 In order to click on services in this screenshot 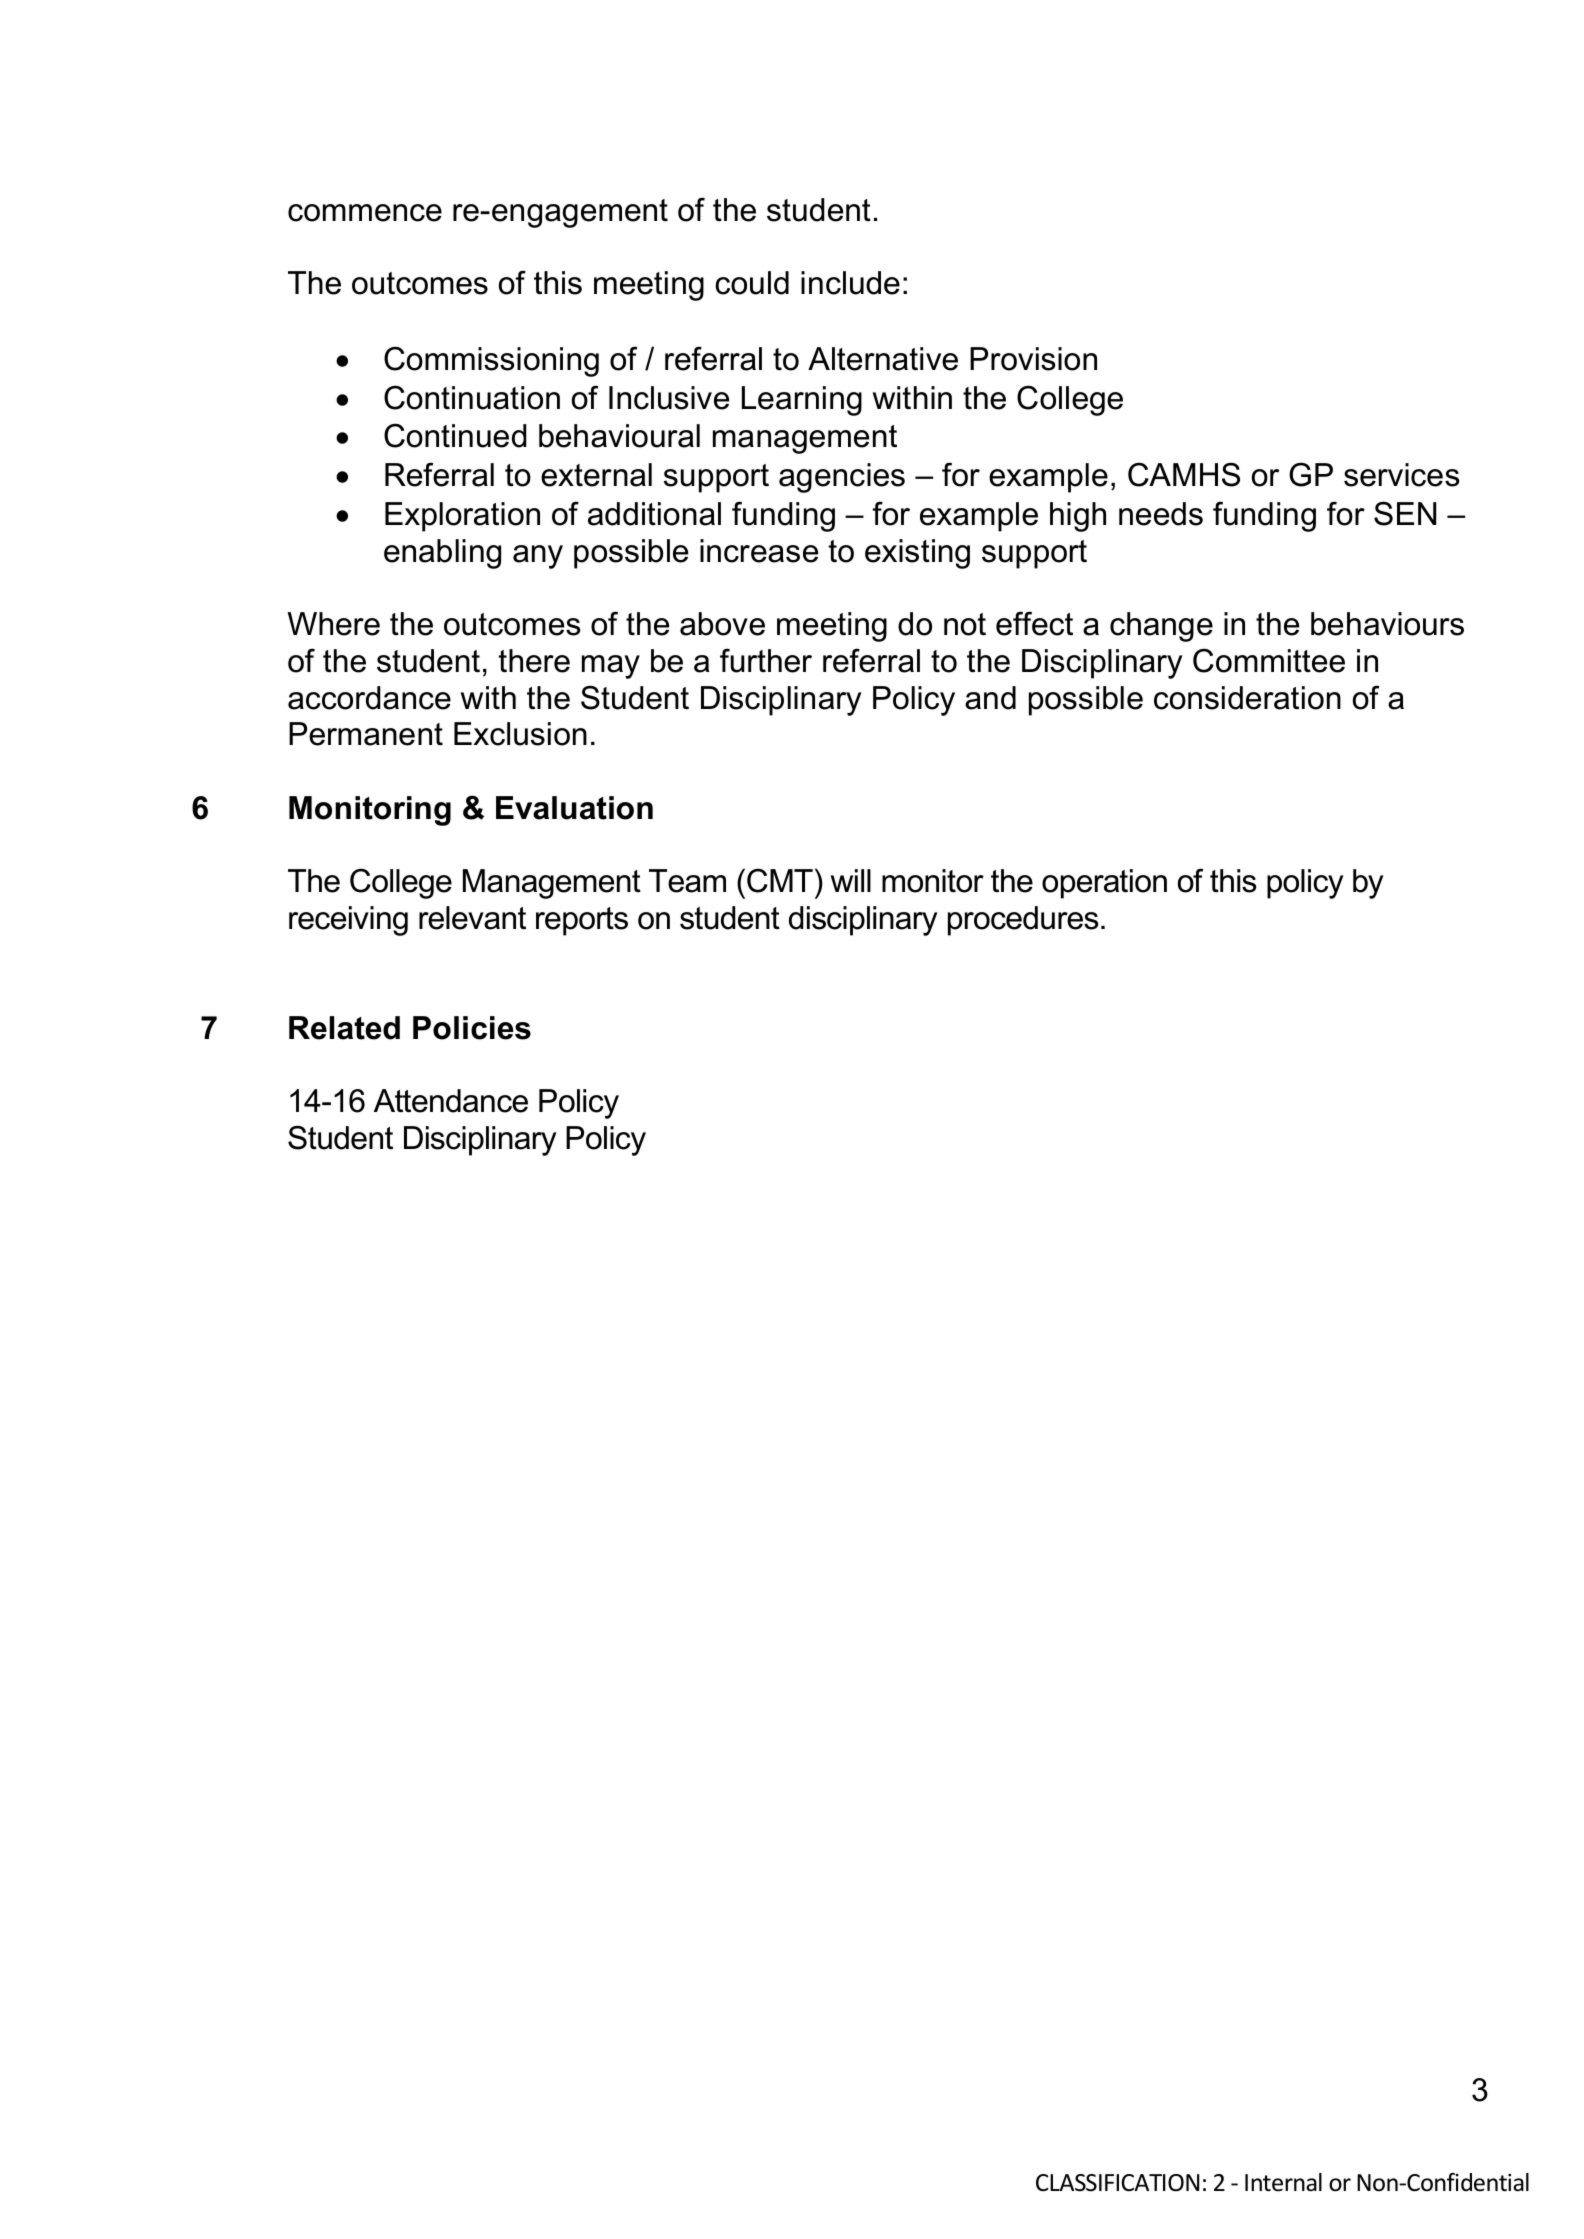, I will do `click(1401, 475)`.
